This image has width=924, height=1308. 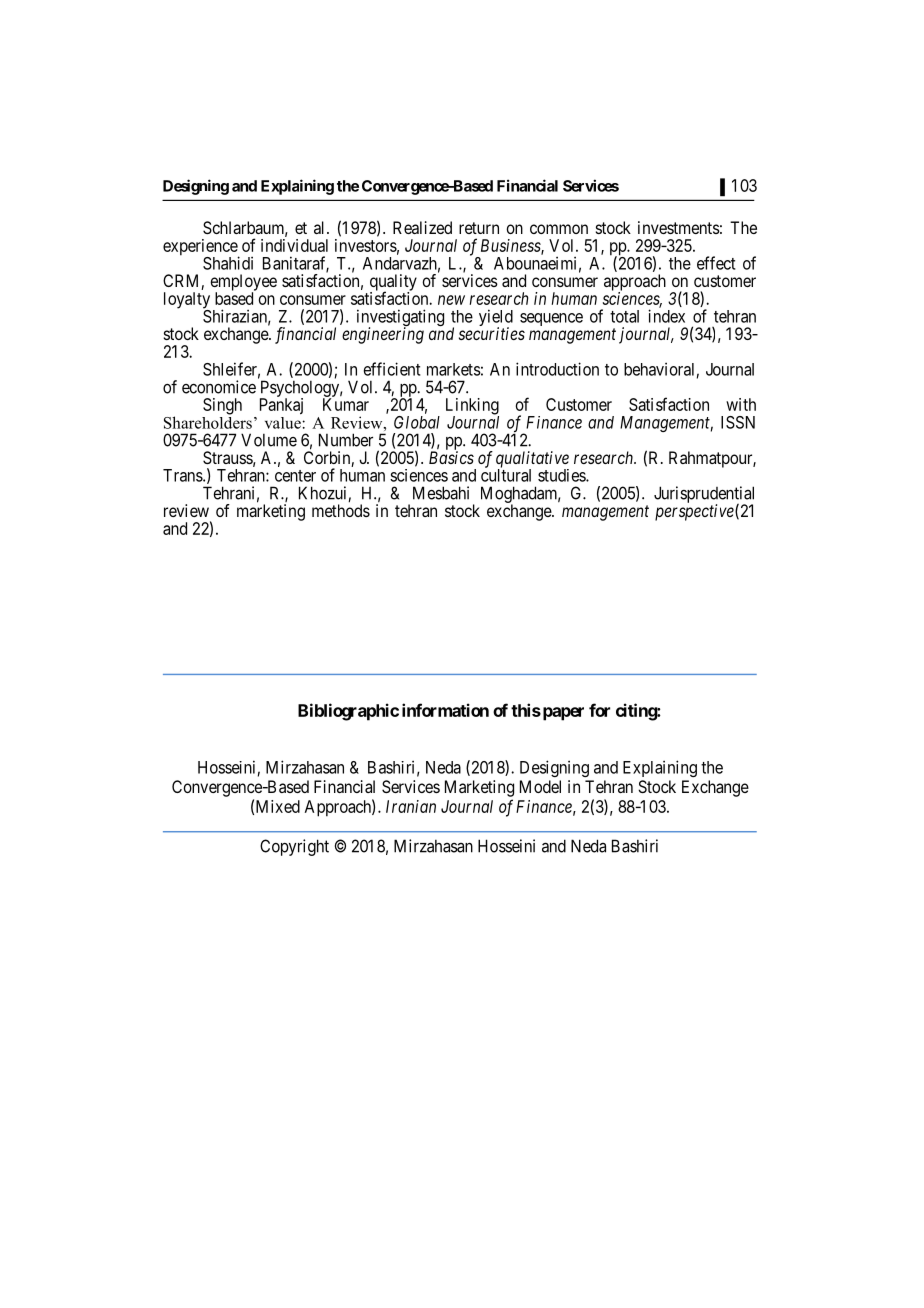 What do you see at coordinates (479, 228) in the image?
I see `return` at bounding box center [479, 228].
